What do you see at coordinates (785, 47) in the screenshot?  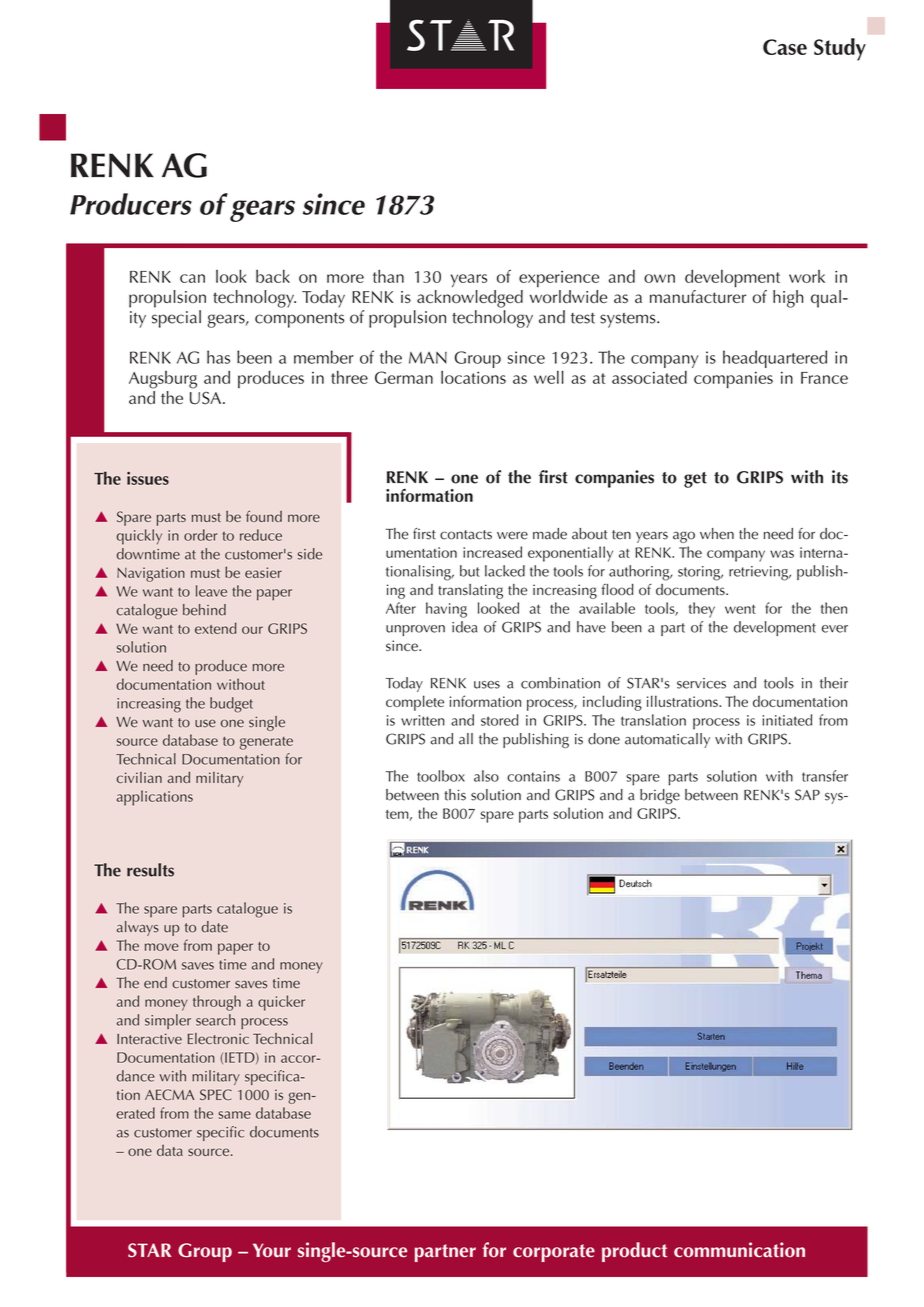 I see `Case` at bounding box center [785, 47].
